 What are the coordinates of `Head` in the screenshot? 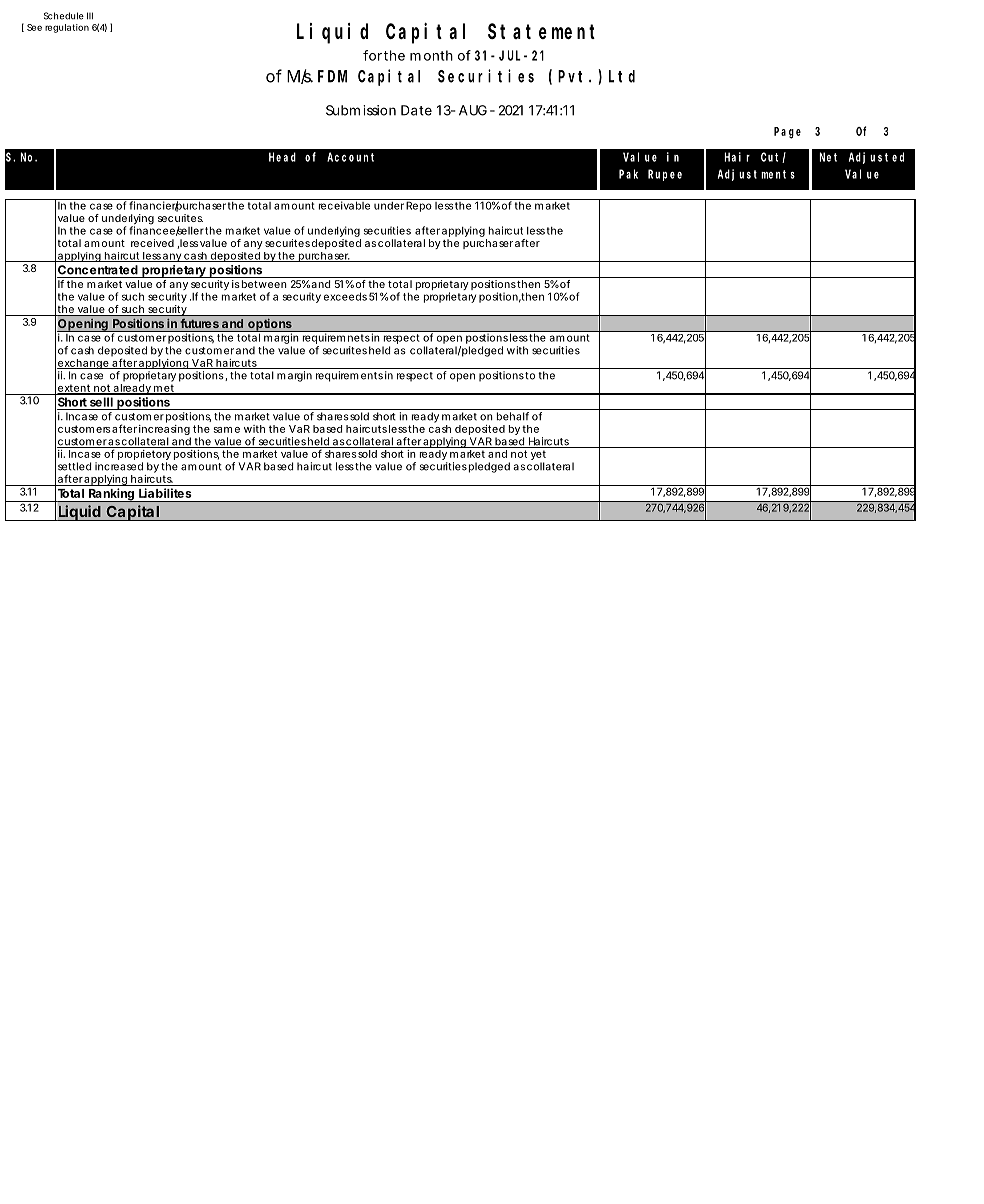 It's located at (282, 157).
